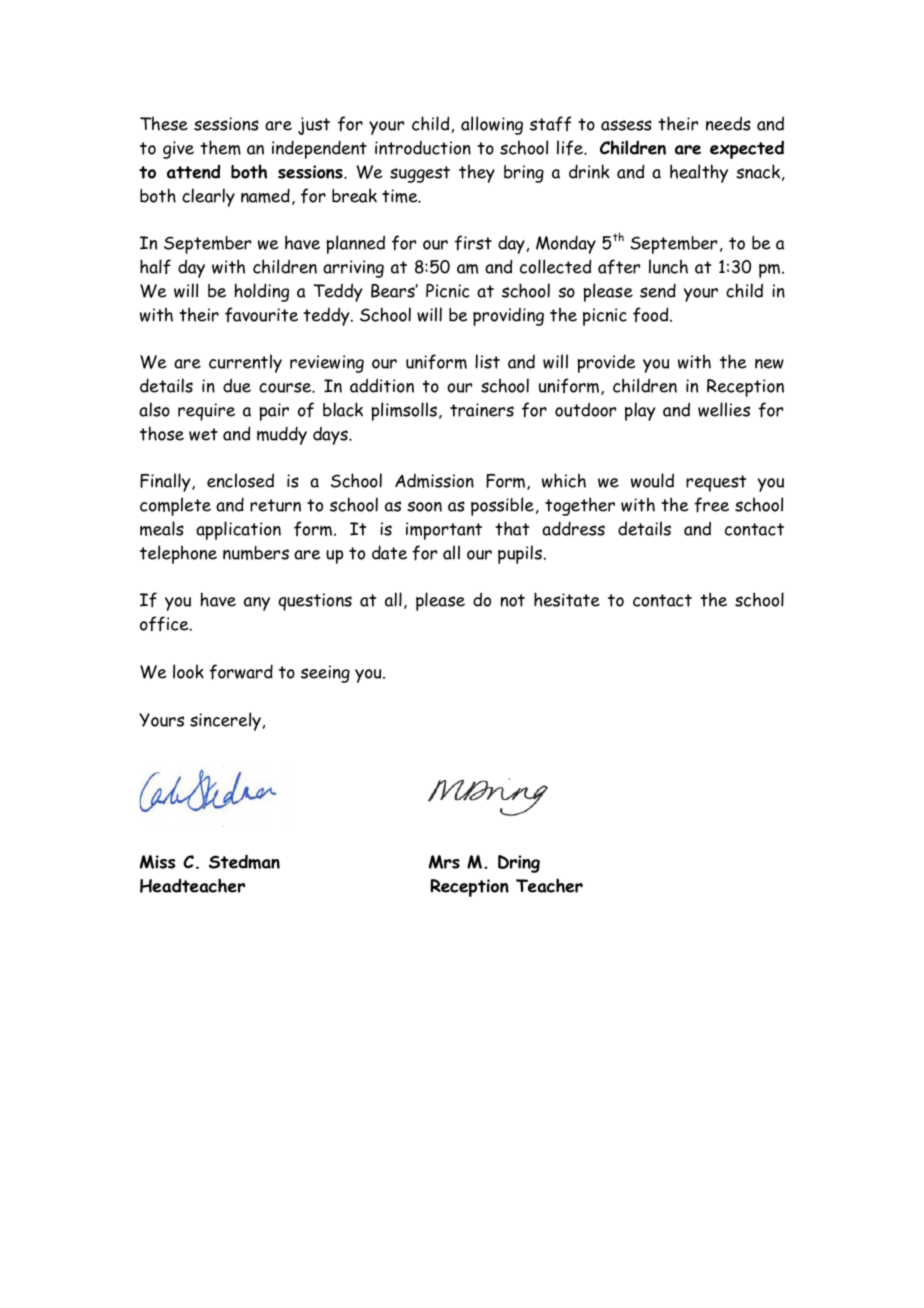  I want to click on them, so click(220, 147).
